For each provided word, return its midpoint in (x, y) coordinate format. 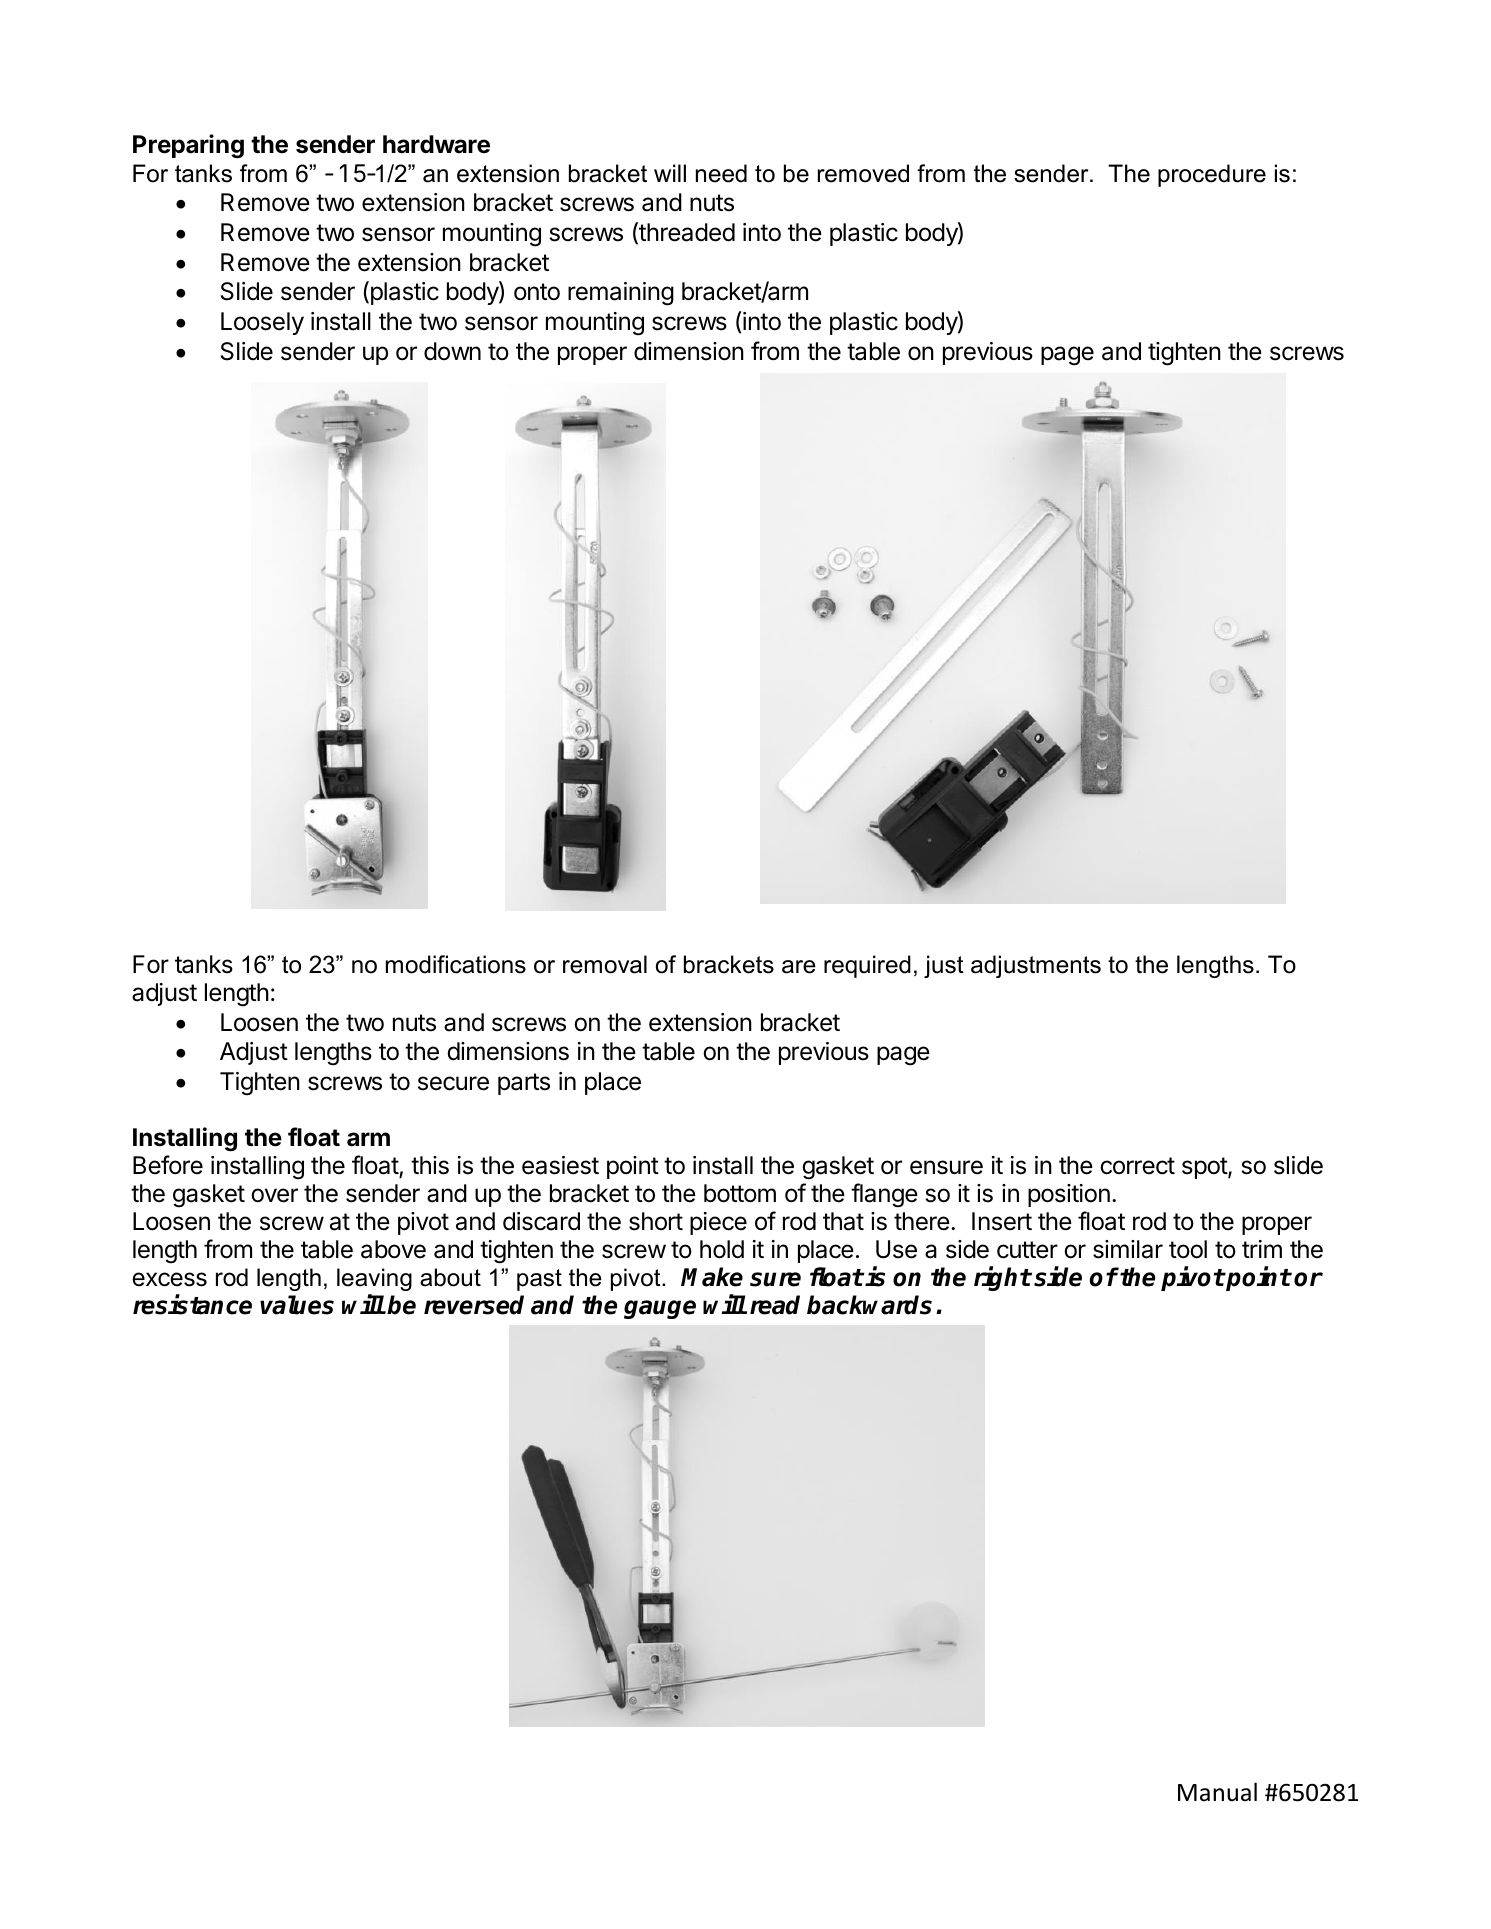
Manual (1217, 1792)
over (274, 1195)
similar (1128, 1249)
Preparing (188, 146)
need (721, 173)
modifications (456, 964)
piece (718, 1223)
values (297, 1305)
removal (605, 964)
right (1002, 1278)
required (867, 966)
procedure (1212, 175)
